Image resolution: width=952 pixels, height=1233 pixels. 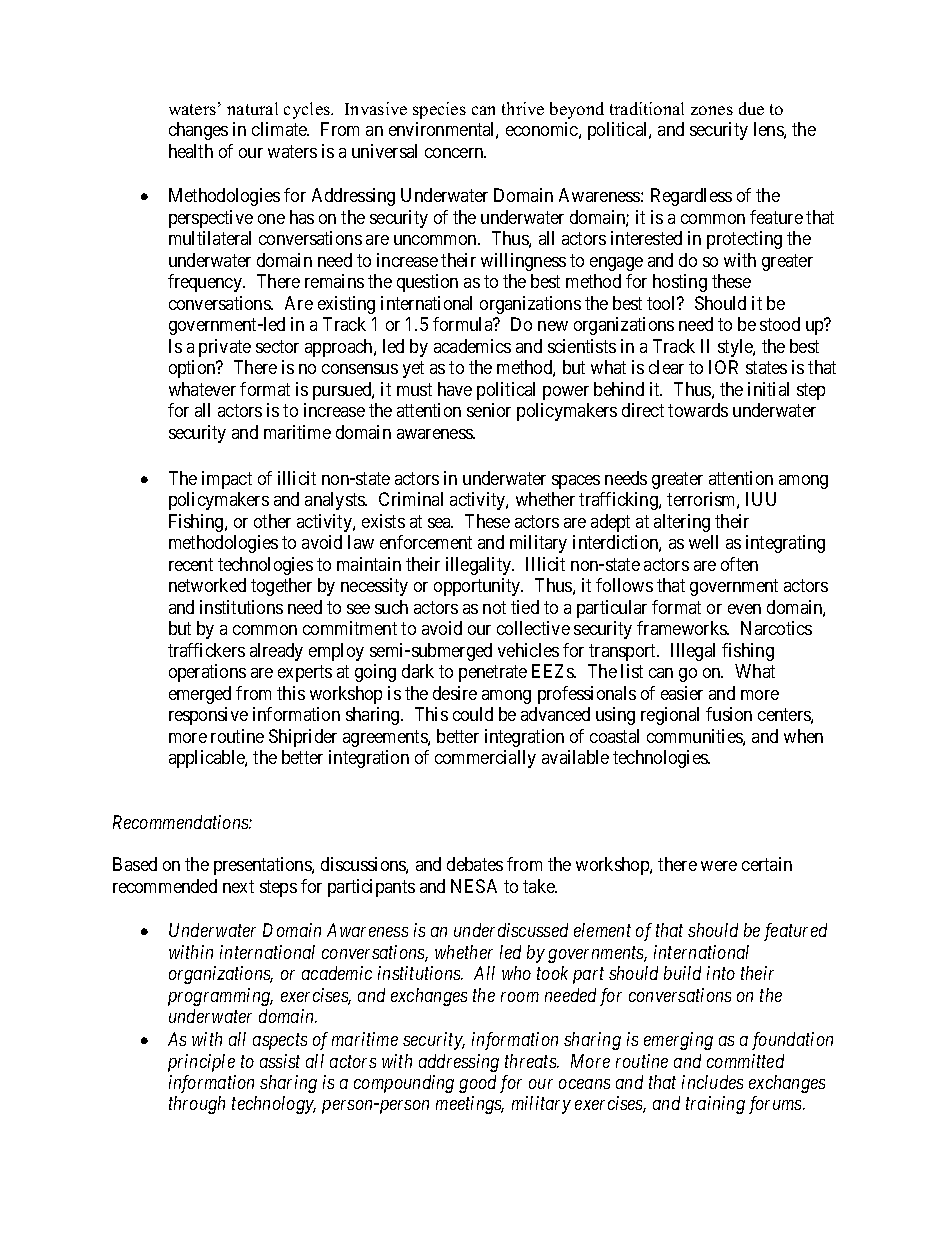 I want to click on even, so click(x=744, y=609).
